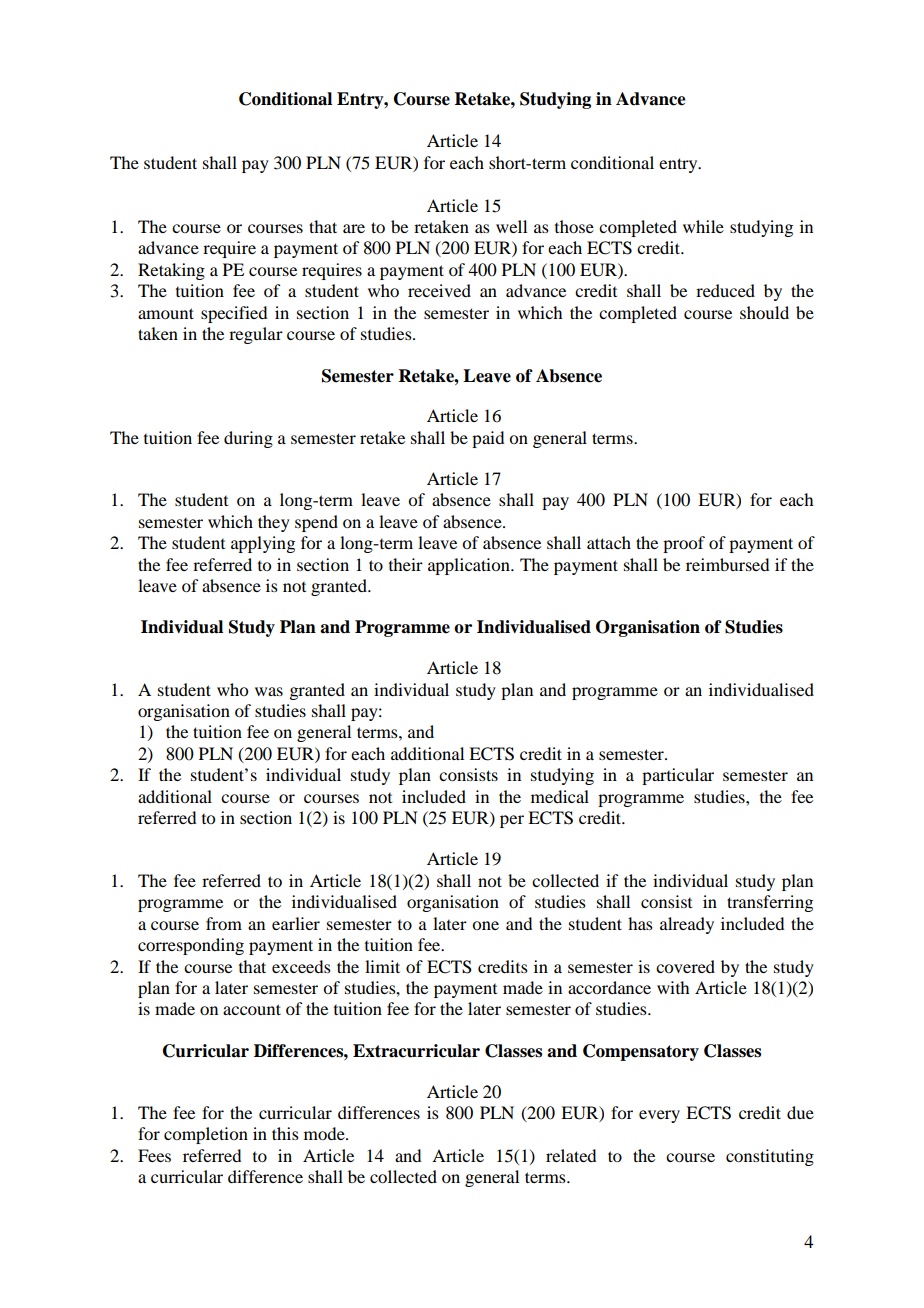  What do you see at coordinates (511, 226) in the screenshot?
I see `well` at bounding box center [511, 226].
